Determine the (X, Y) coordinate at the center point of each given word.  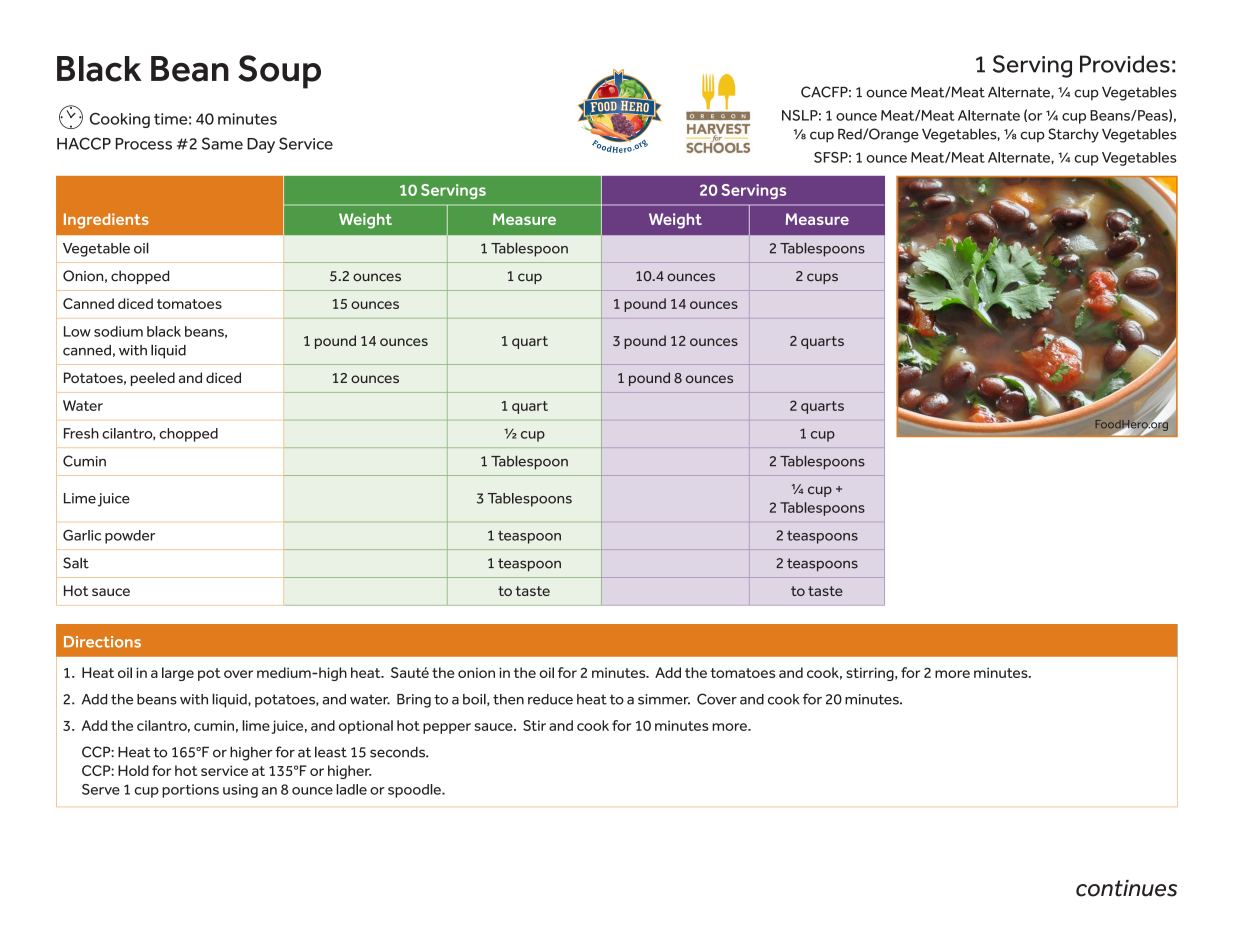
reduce (550, 699)
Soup (279, 72)
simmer (664, 699)
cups (822, 278)
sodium (118, 331)
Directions (102, 642)
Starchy (1073, 135)
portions (190, 791)
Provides (1125, 64)
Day (261, 145)
